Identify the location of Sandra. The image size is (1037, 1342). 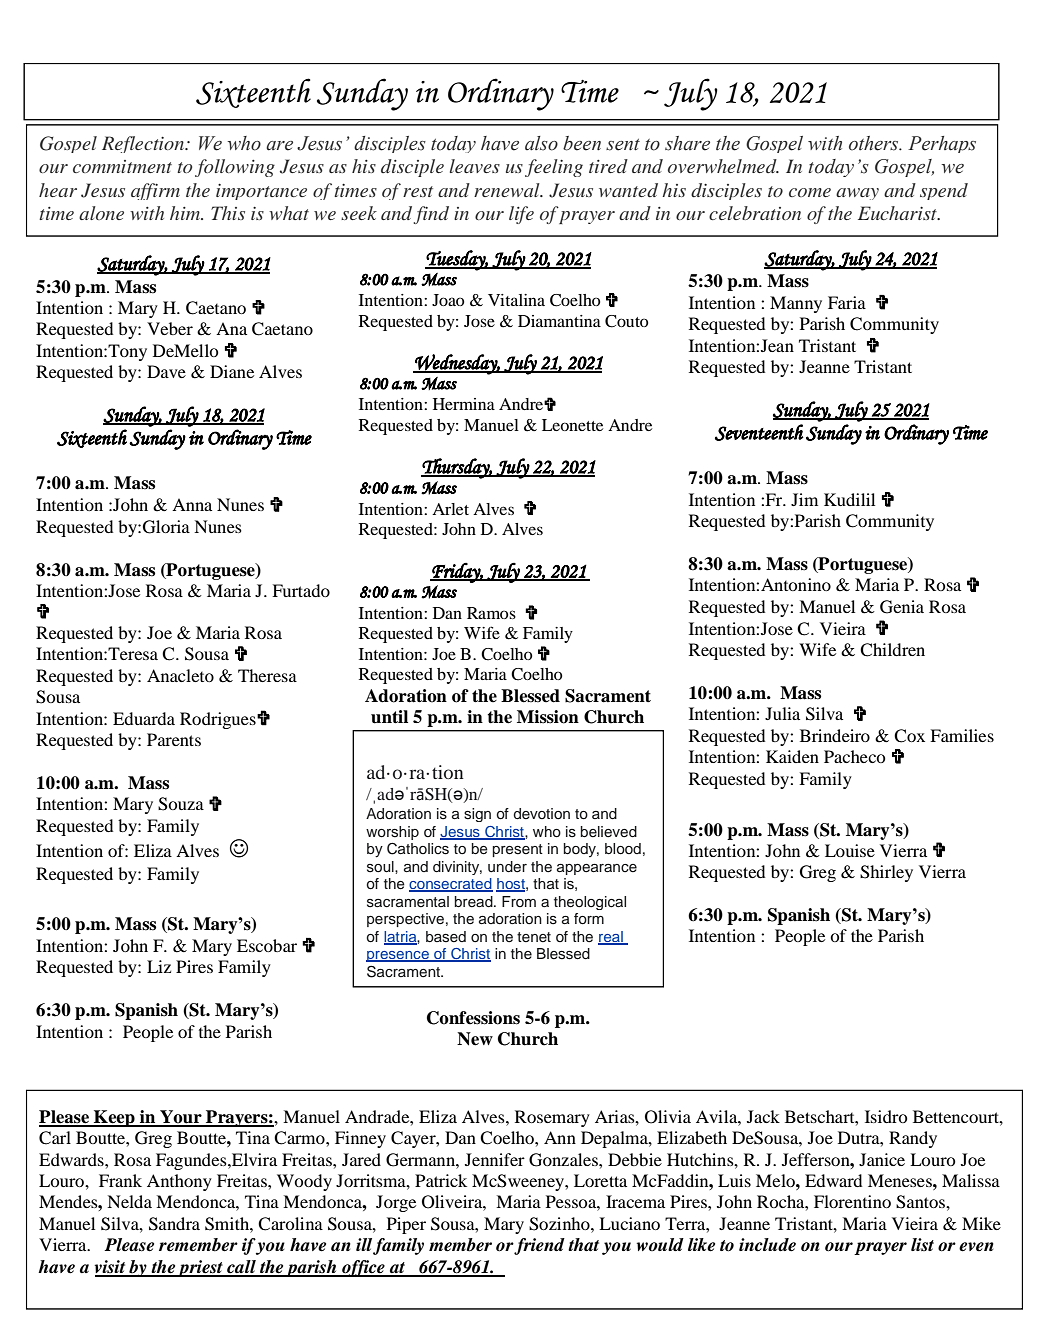
(174, 1224).
